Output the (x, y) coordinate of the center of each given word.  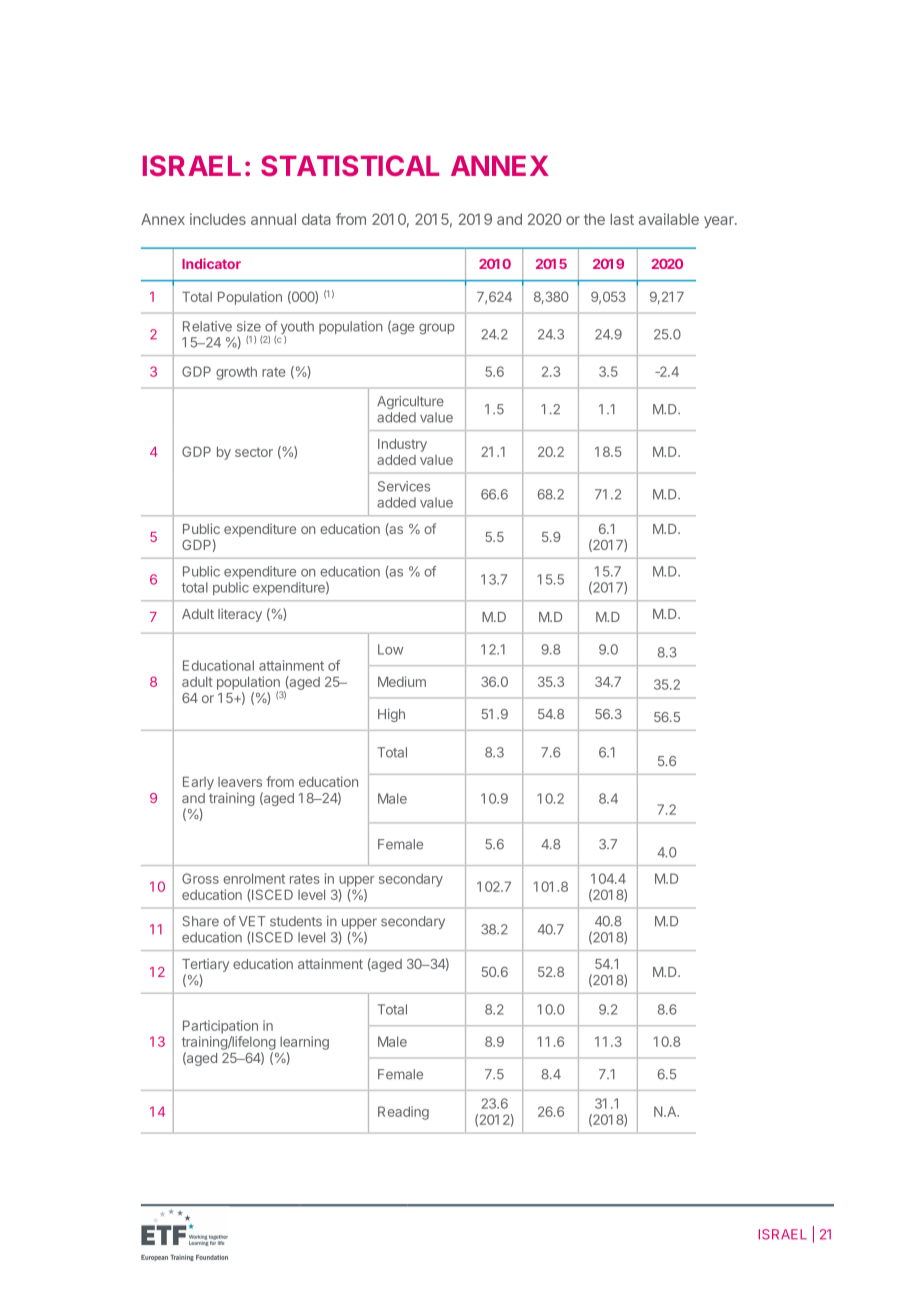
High (391, 715)
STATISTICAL (350, 165)
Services (404, 486)
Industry (402, 445)
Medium (402, 681)
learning (304, 1043)
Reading (403, 1113)
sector (254, 452)
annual (273, 219)
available (669, 219)
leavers (240, 782)
